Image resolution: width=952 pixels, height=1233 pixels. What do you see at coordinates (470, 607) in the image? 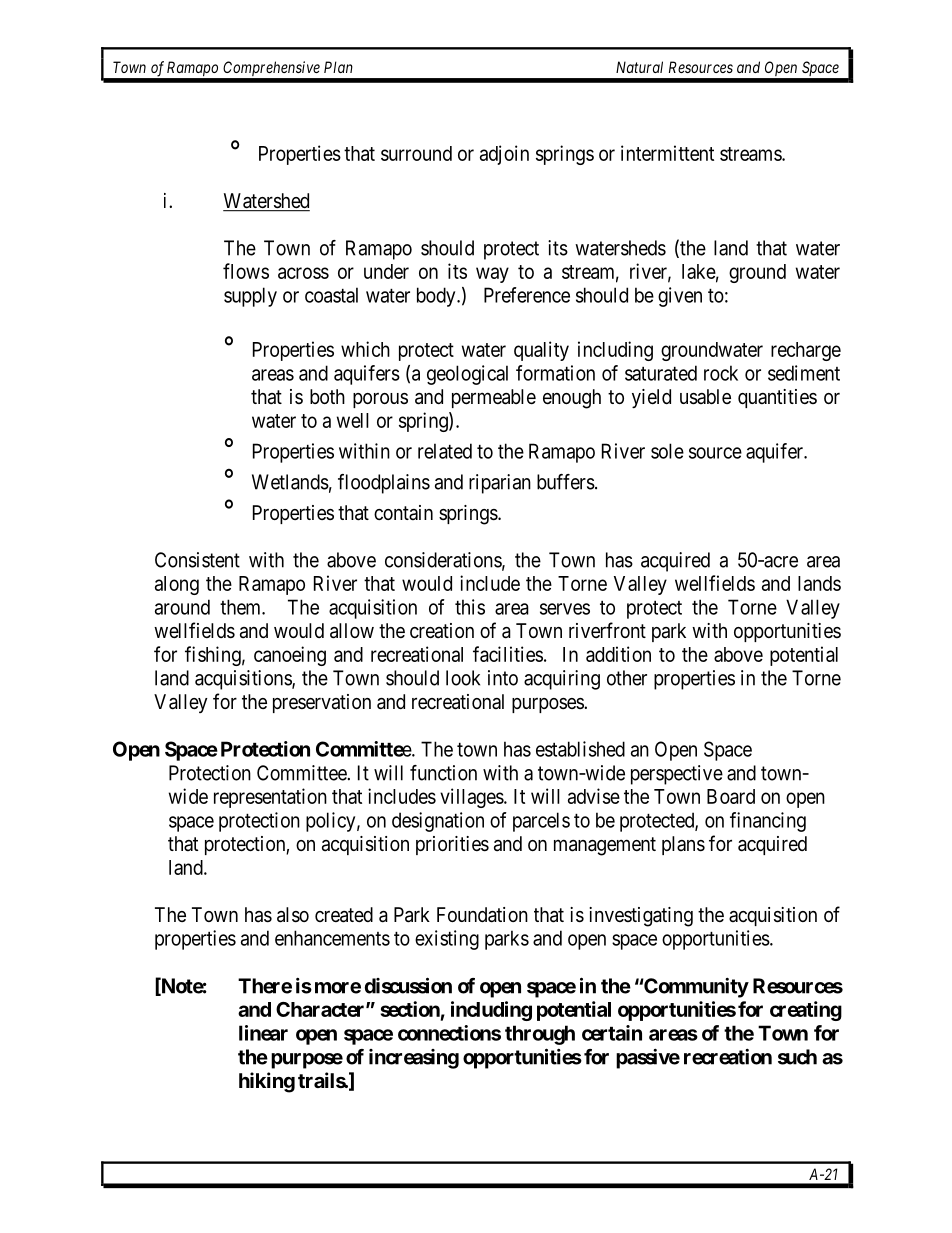
I see `this` at bounding box center [470, 607].
